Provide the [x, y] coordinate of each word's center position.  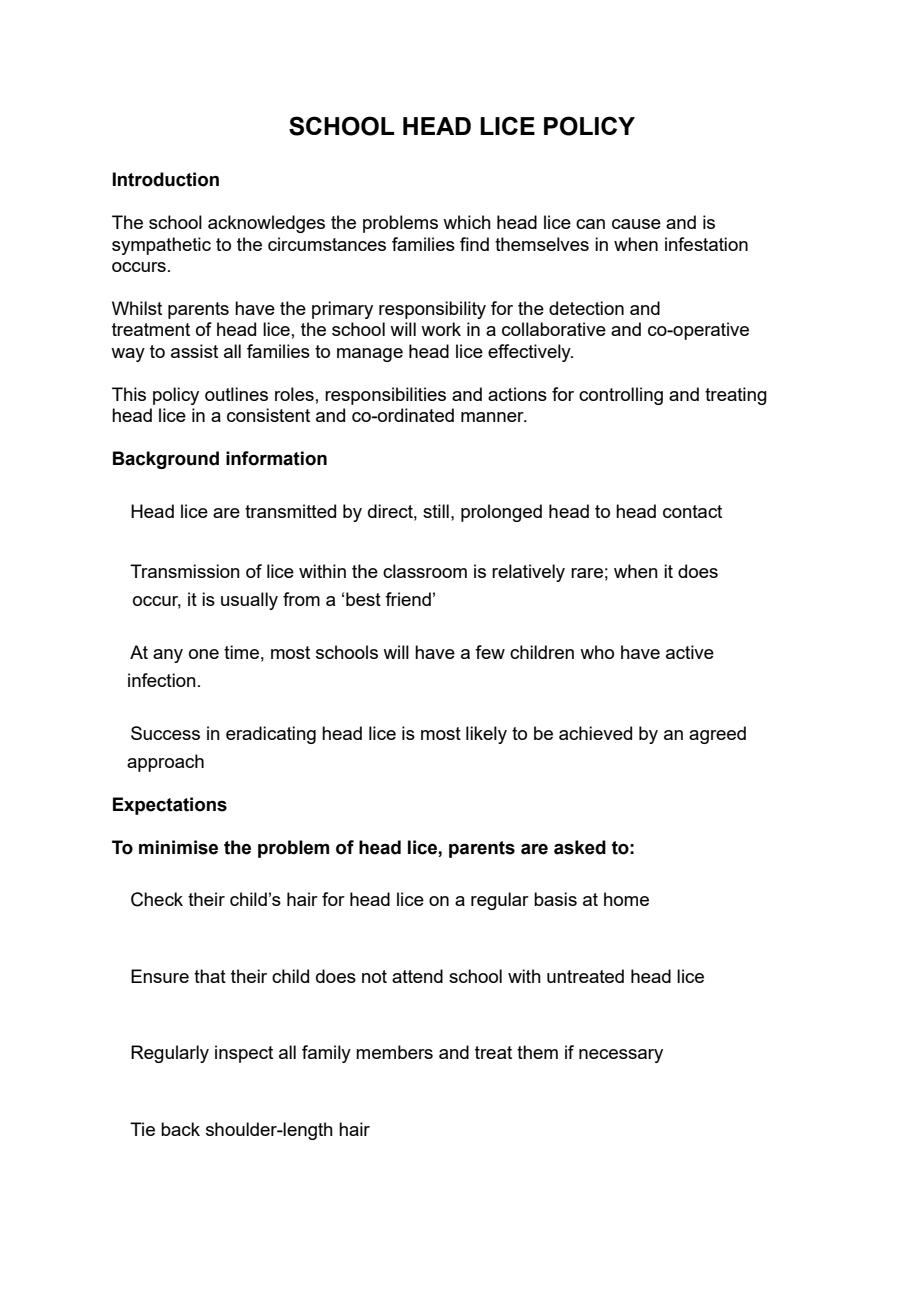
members [394, 1052]
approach [165, 763]
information [276, 458]
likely [486, 735]
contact [692, 511]
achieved [595, 733]
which [467, 222]
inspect [244, 1054]
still [436, 511]
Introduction [165, 179]
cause [636, 224]
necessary [621, 1056]
